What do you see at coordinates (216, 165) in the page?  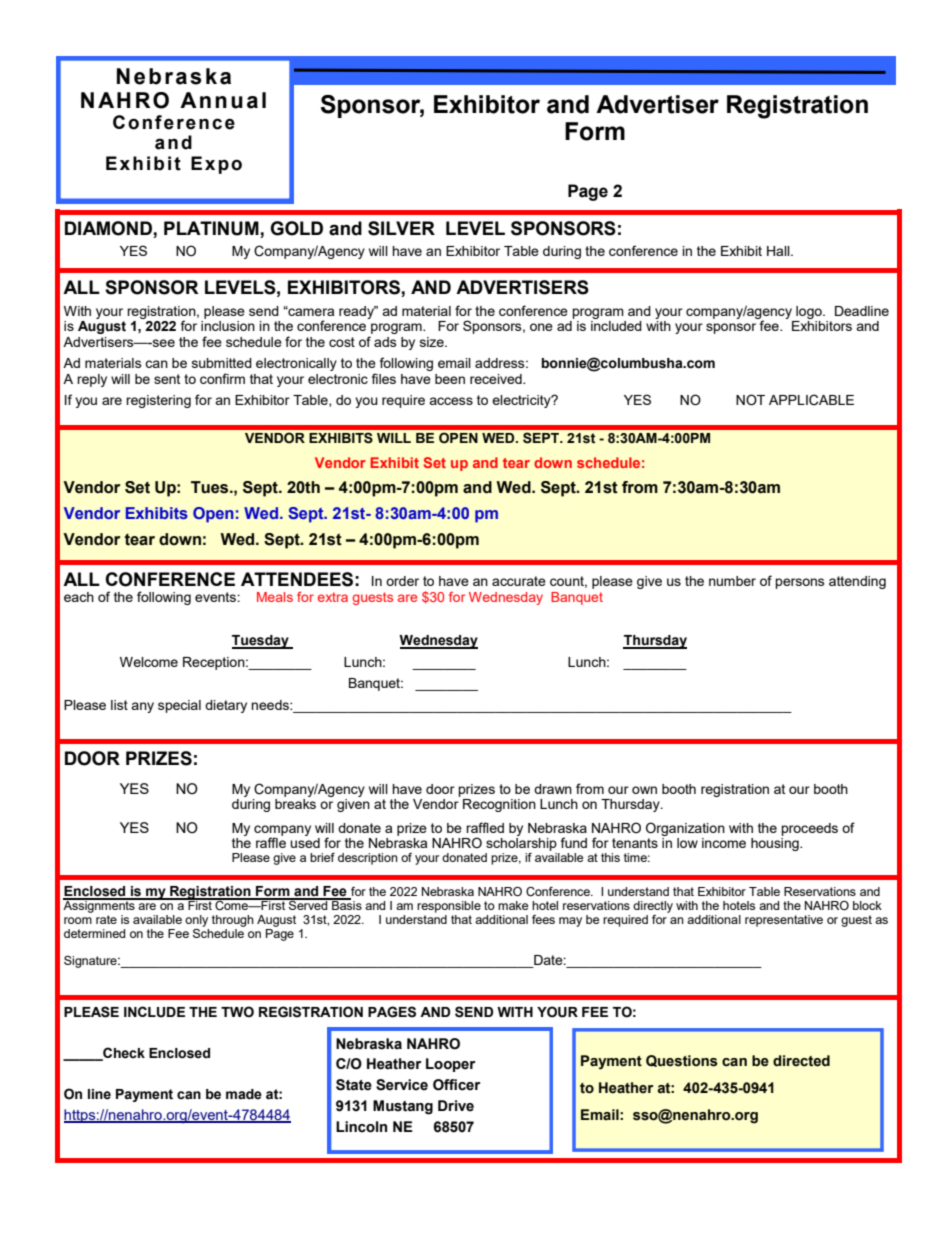 I see `Expo` at bounding box center [216, 165].
